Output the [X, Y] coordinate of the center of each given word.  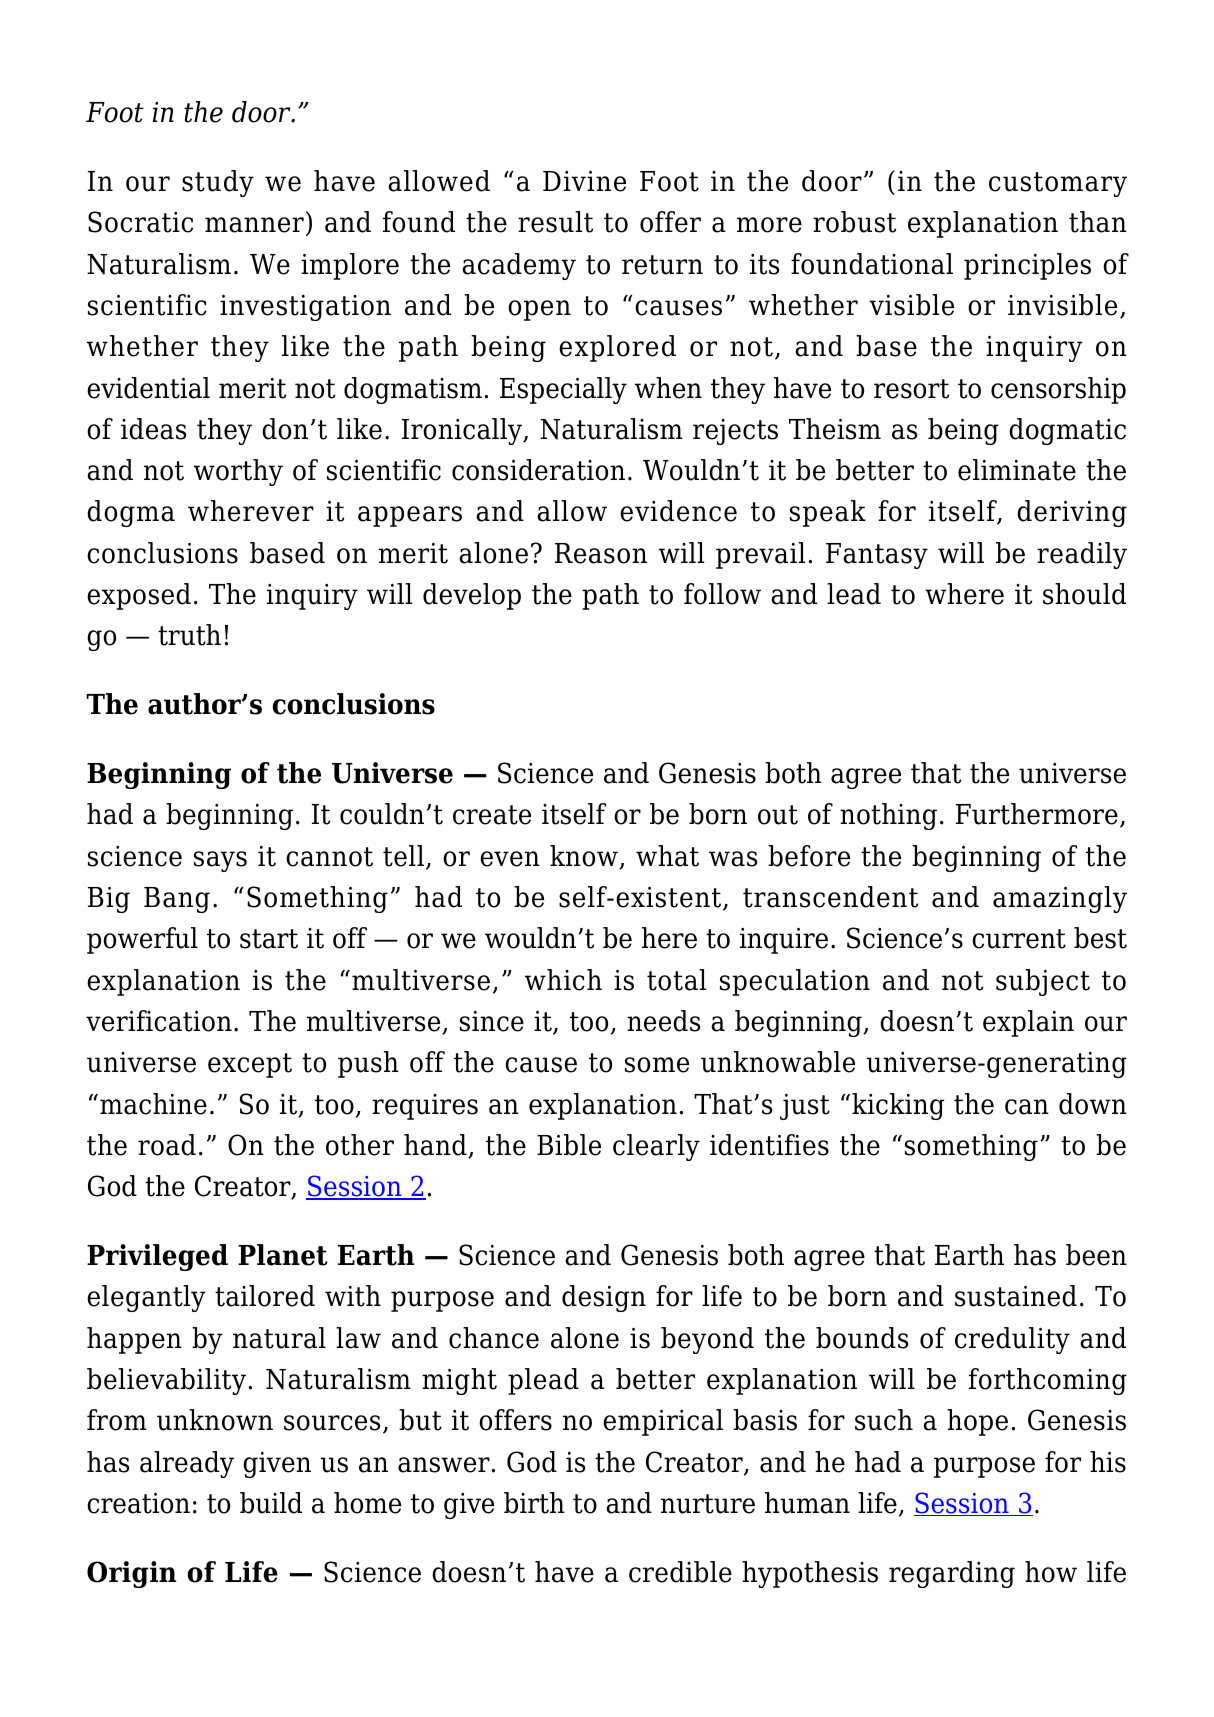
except [250, 1065]
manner [254, 225]
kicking [898, 1106]
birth [534, 1503]
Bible [569, 1145]
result [555, 222]
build [271, 1503]
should [1084, 594]
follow [722, 594]
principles [1027, 266]
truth [189, 635]
